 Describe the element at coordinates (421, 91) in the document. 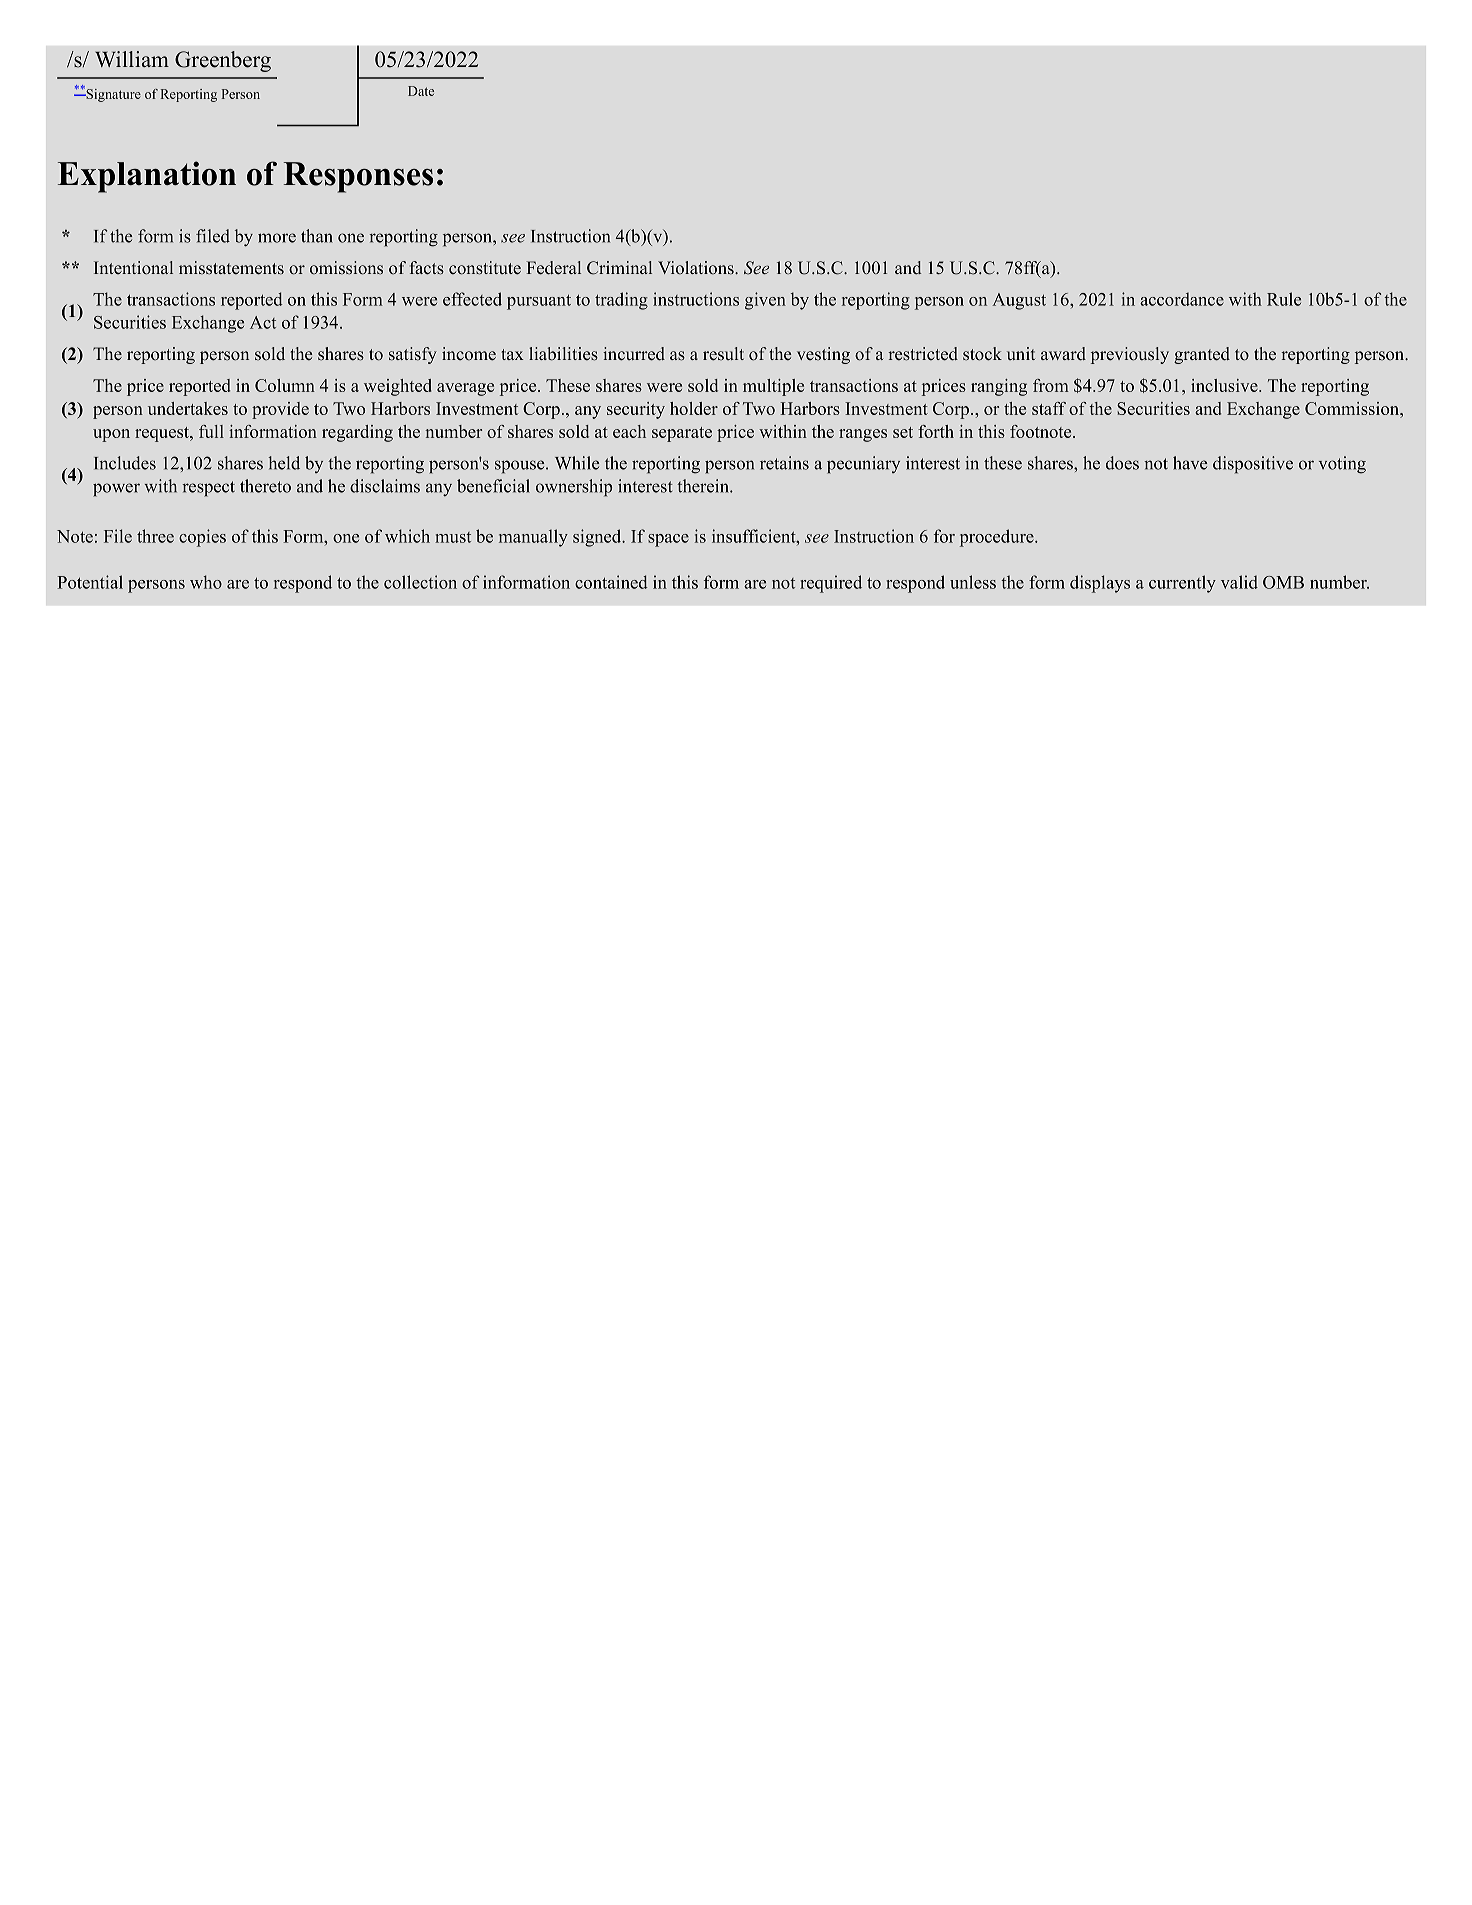

I see `Date` at that location.
